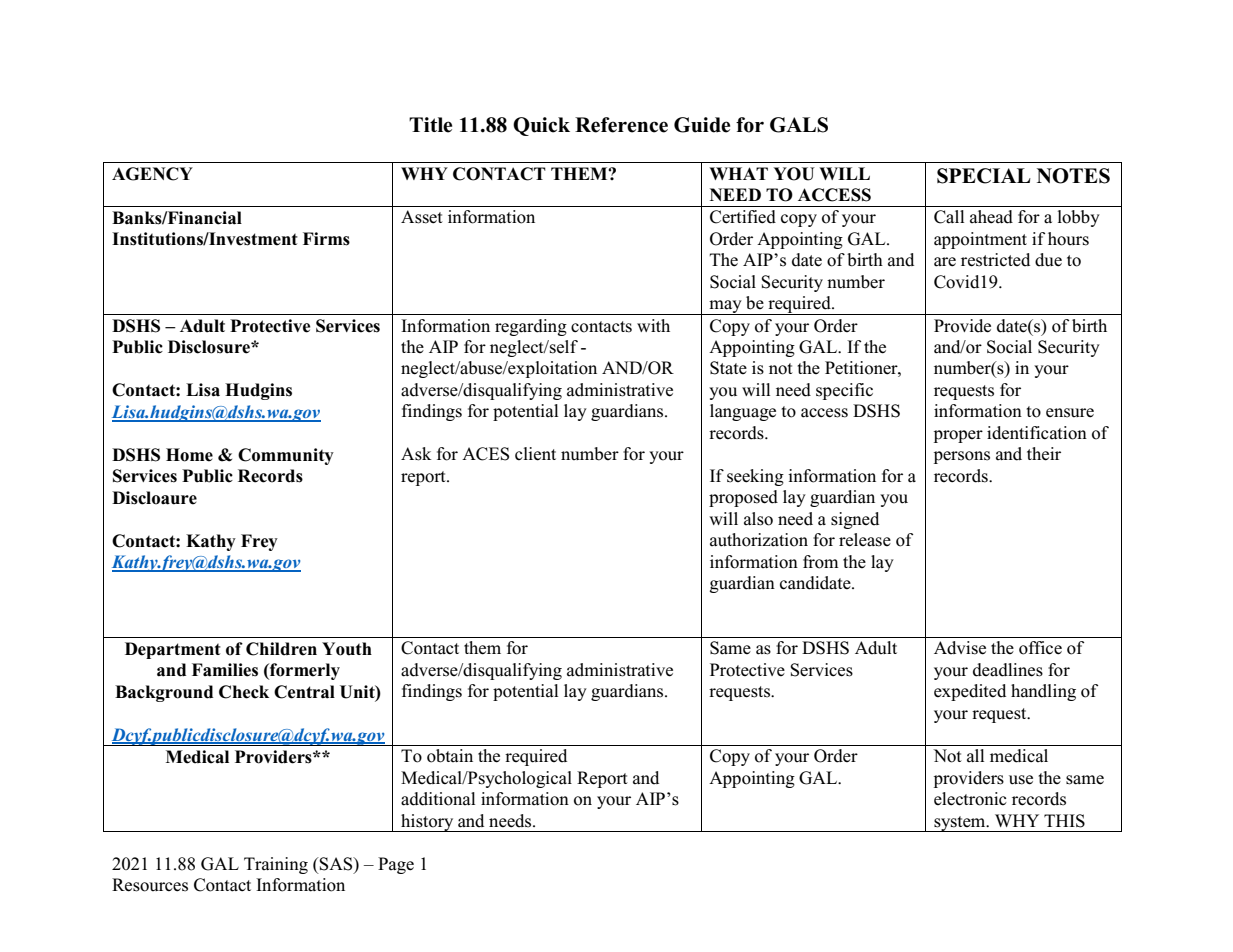 Image resolution: width=1233 pixels, height=952 pixels. What do you see at coordinates (621, 125) in the page?
I see `Reference` at bounding box center [621, 125].
